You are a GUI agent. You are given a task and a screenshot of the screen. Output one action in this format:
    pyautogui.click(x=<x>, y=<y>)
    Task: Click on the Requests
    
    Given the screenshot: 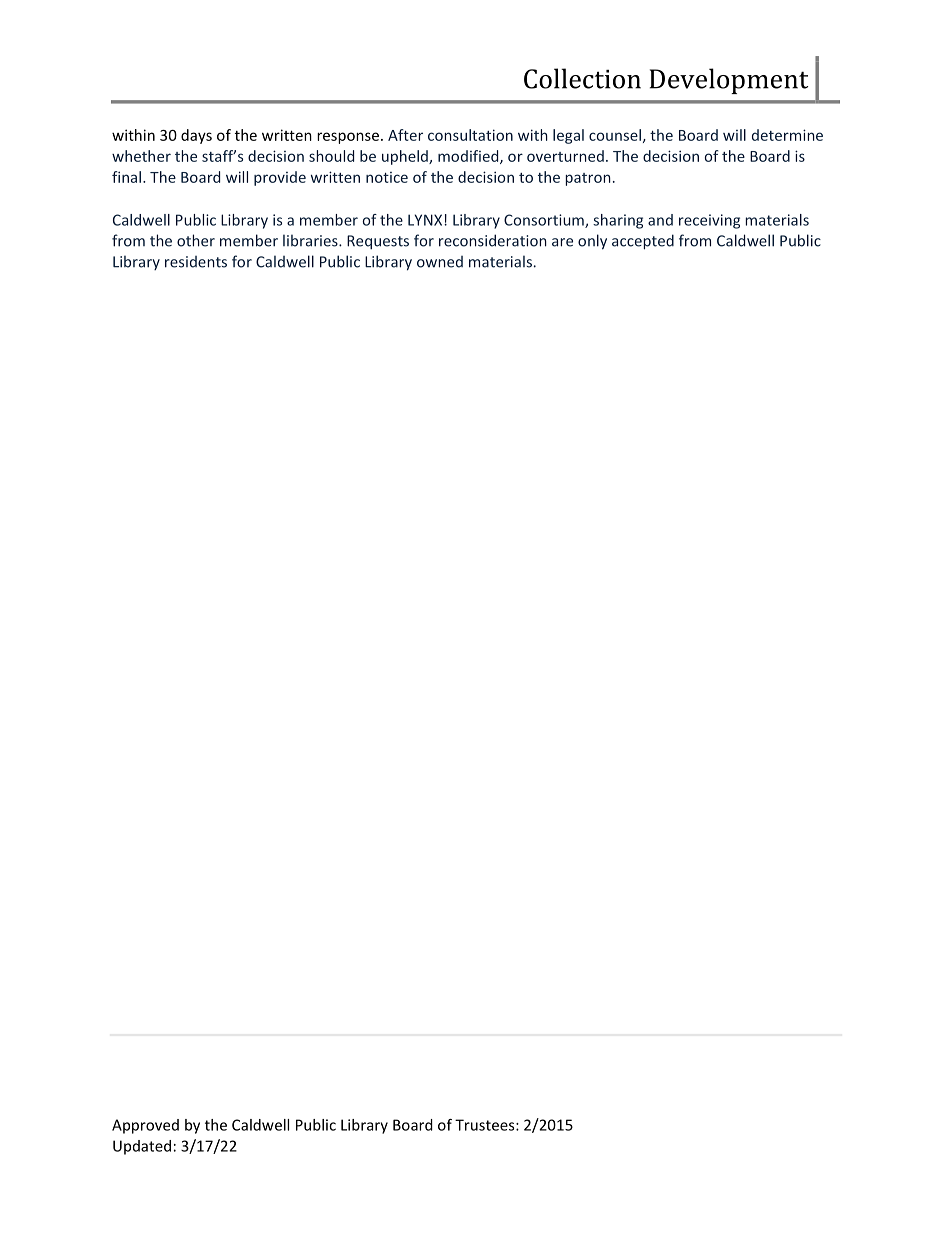 What is the action you would take?
    pyautogui.click(x=378, y=242)
